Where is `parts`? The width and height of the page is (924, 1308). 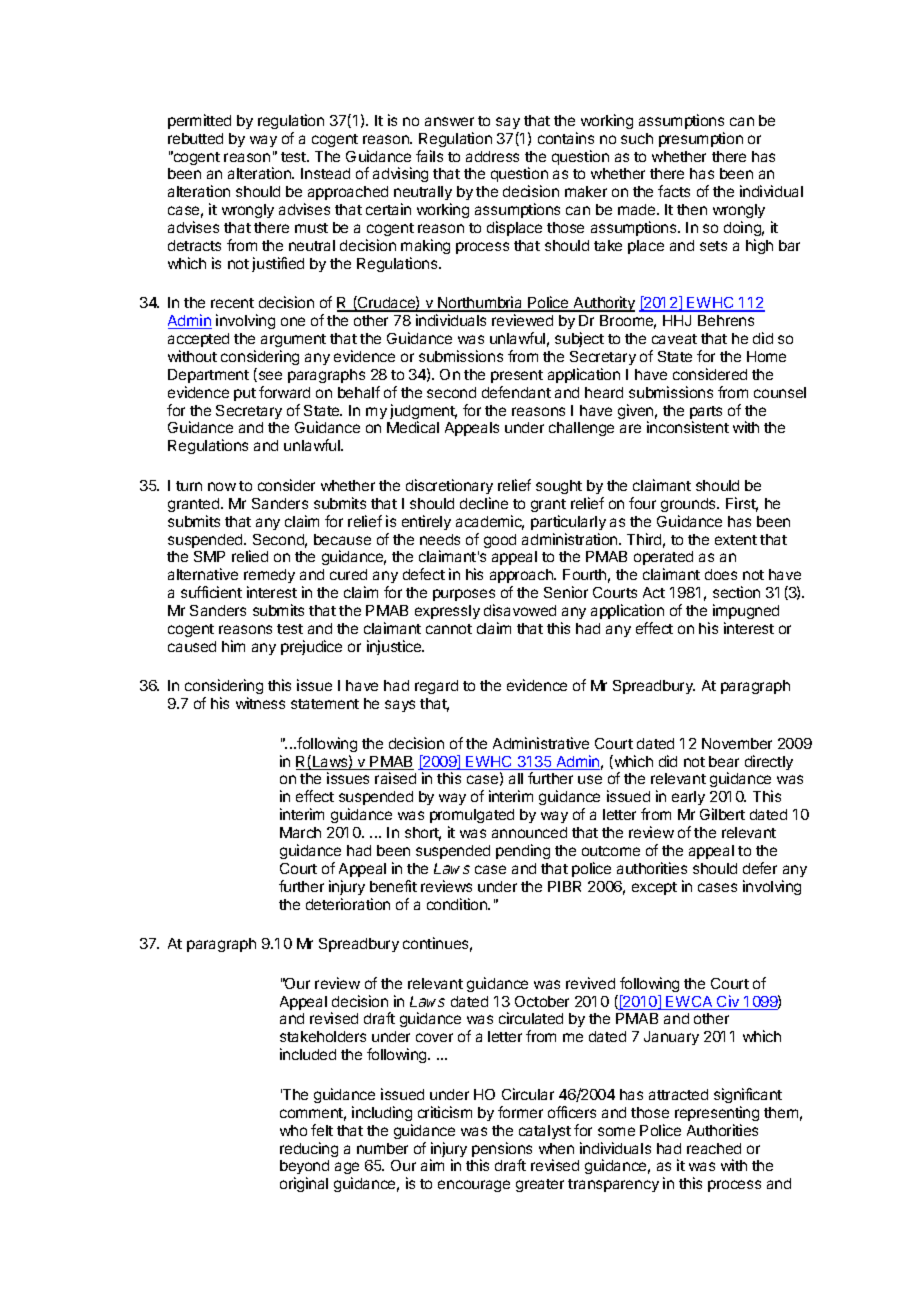 parts is located at coordinates (706, 414).
